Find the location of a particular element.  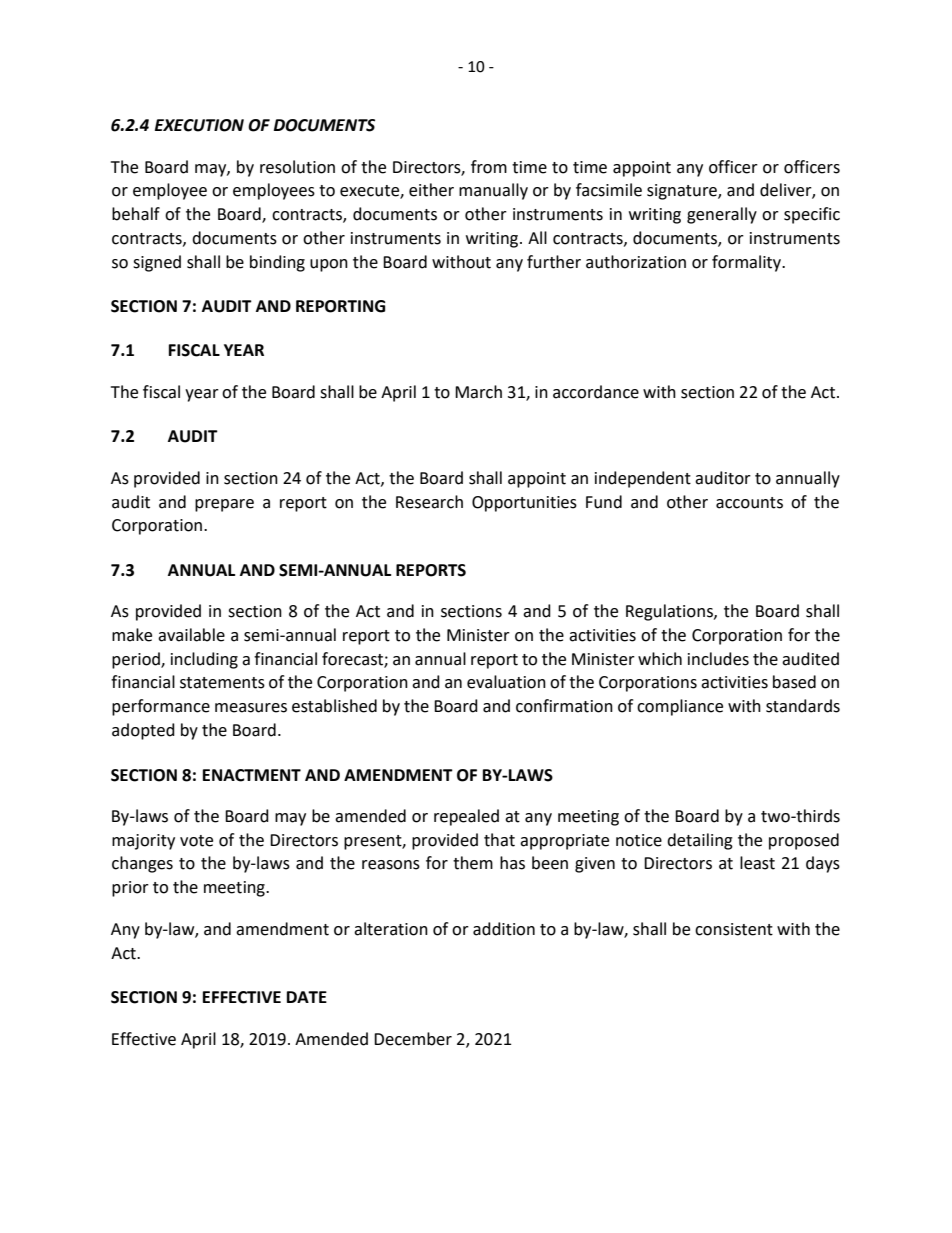

signature is located at coordinates (683, 192).
